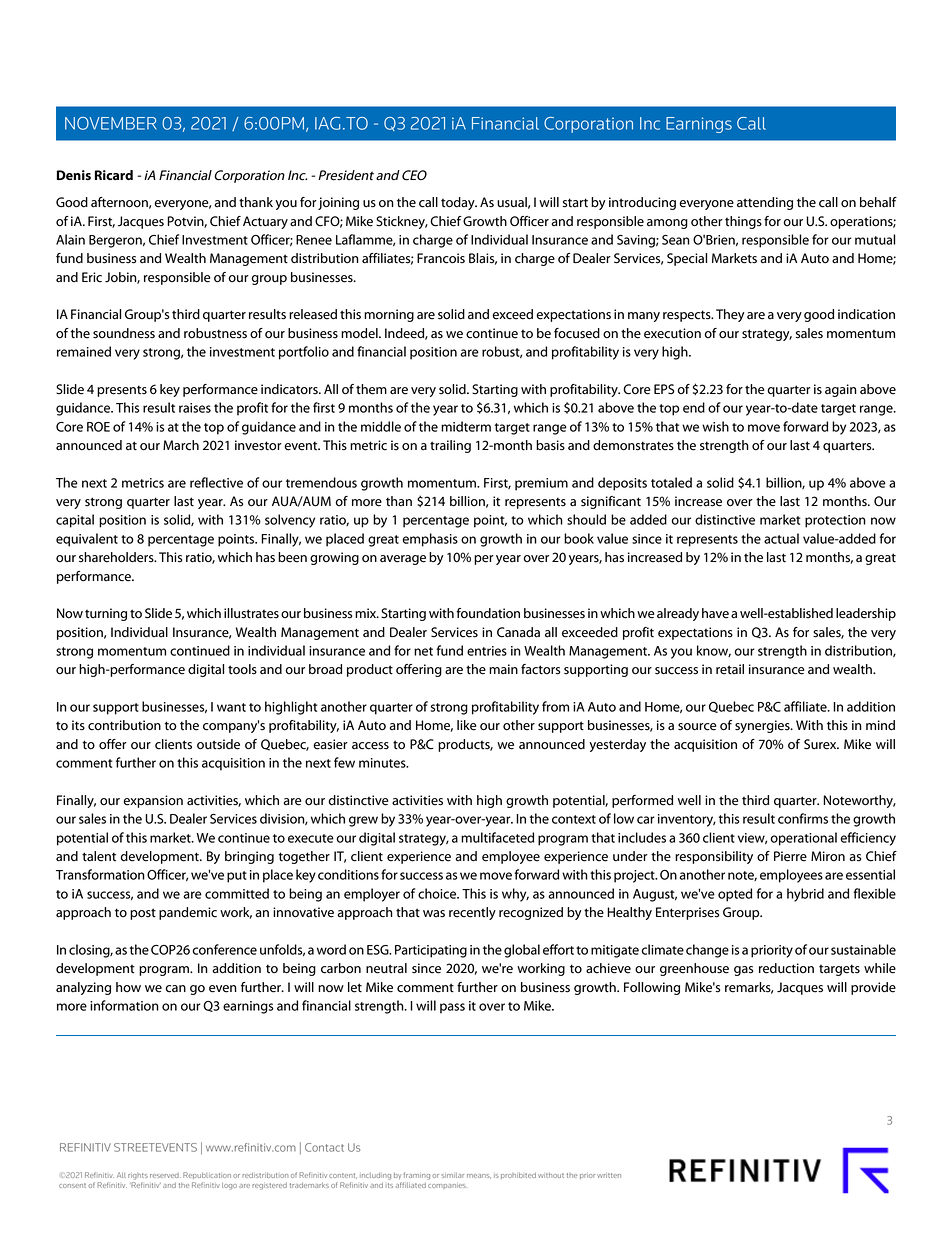 The image size is (952, 1233). Describe the element at coordinates (165, 1175) in the image. I see `reserved` at that location.
